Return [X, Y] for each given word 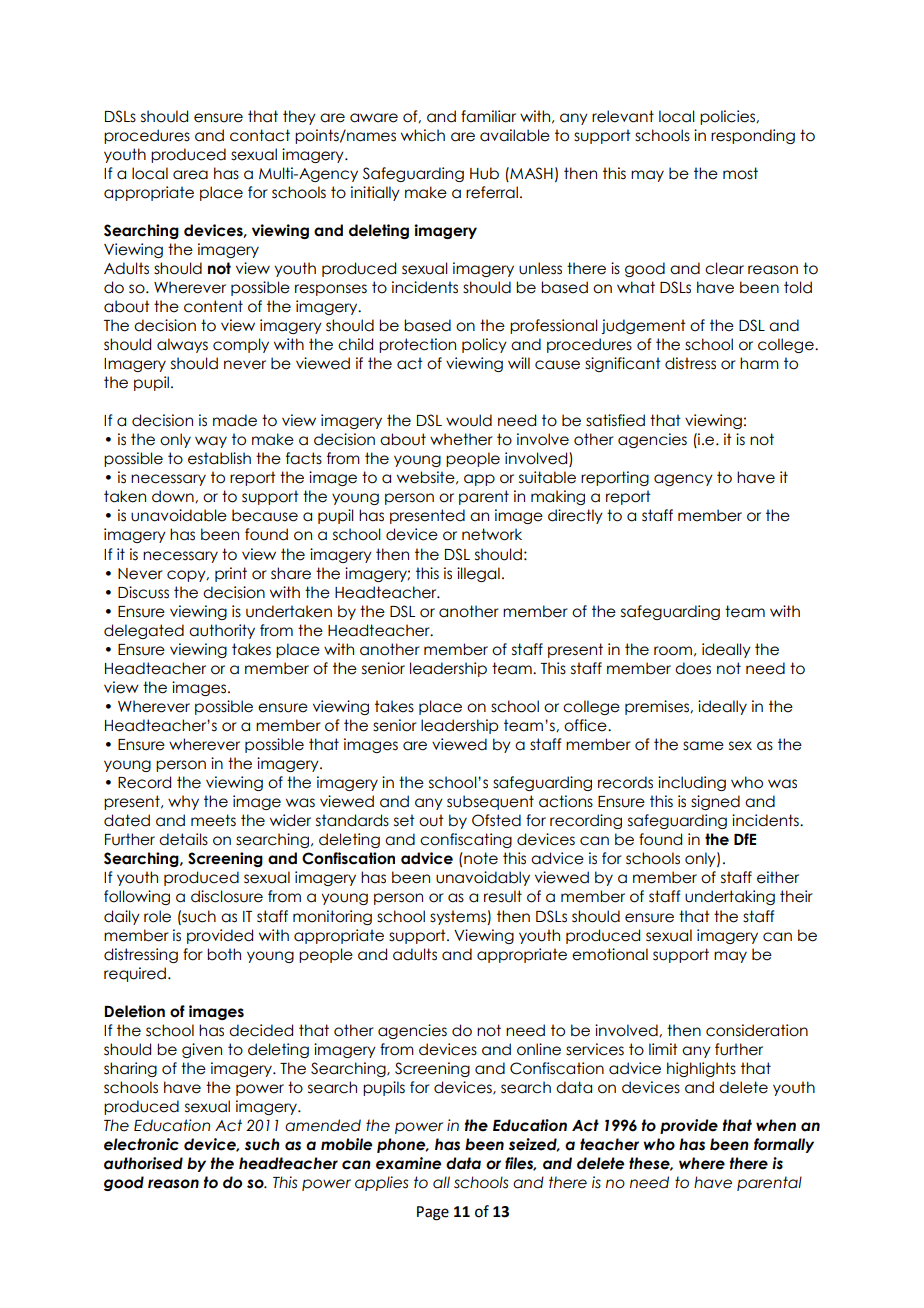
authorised [143, 1163]
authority [222, 631]
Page [433, 1213]
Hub [484, 173]
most [740, 173]
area [190, 175]
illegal [478, 574]
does [693, 668]
